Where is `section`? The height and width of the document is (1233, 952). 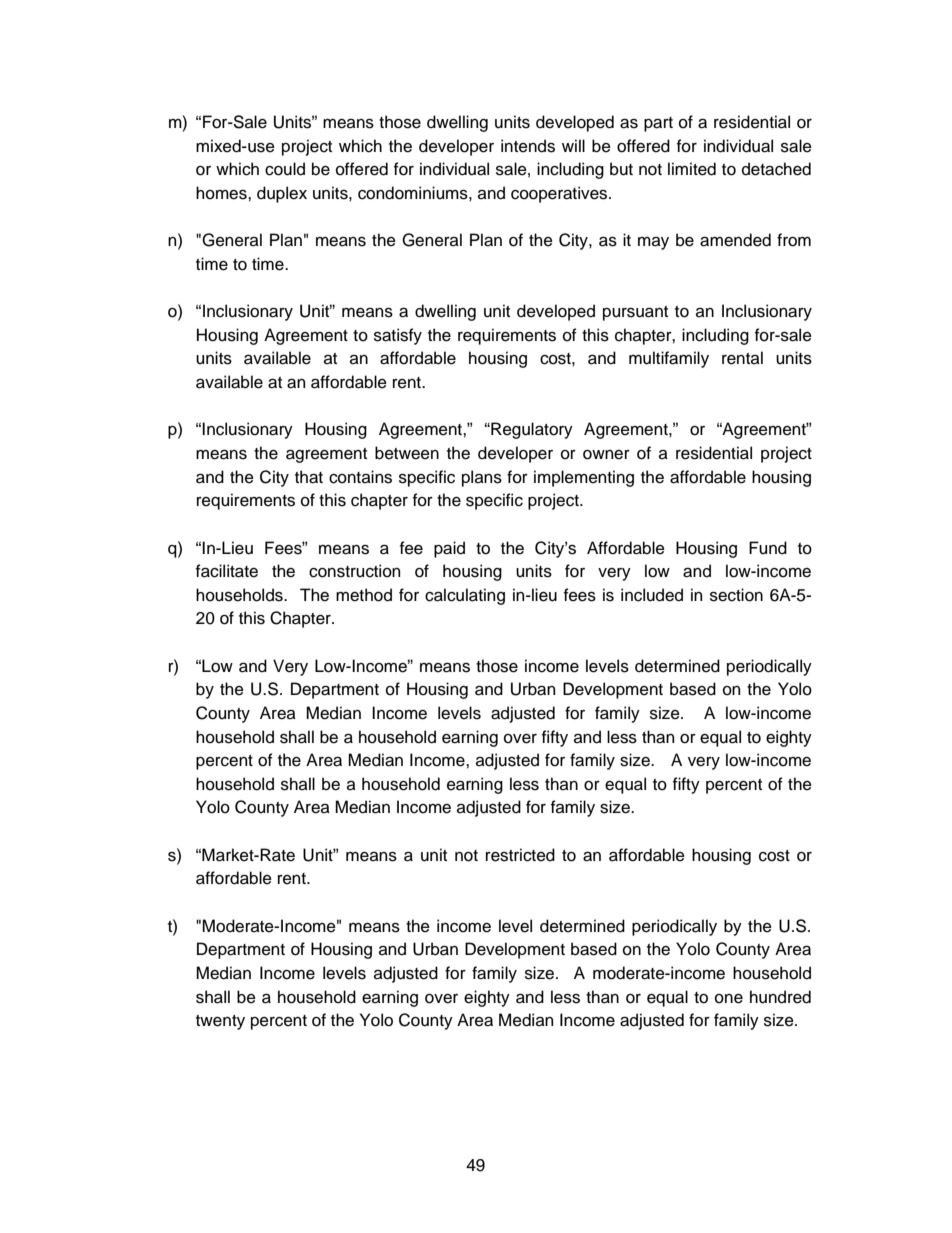
section is located at coordinates (736, 595).
